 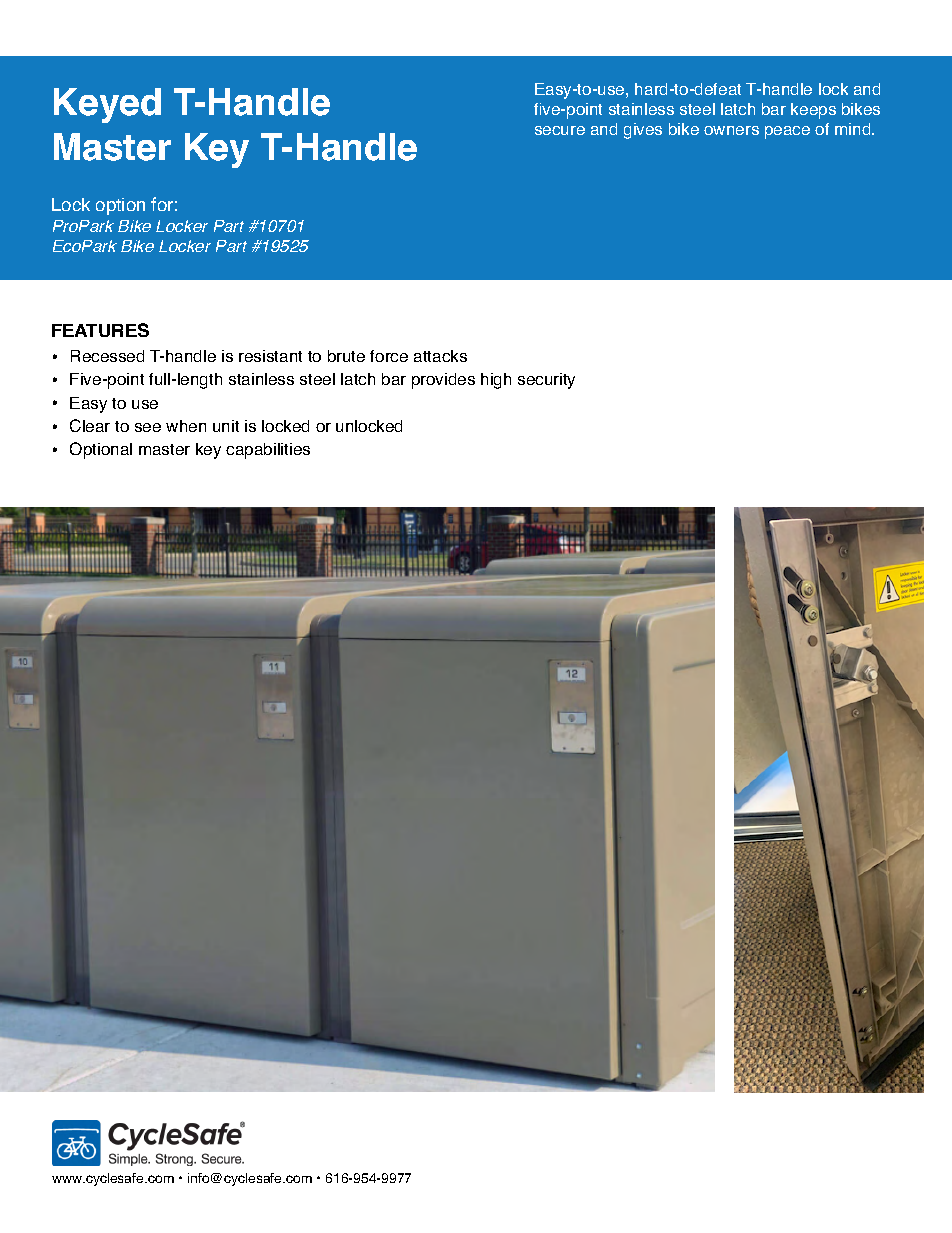 What do you see at coordinates (107, 105) in the document?
I see `Keyed` at bounding box center [107, 105].
